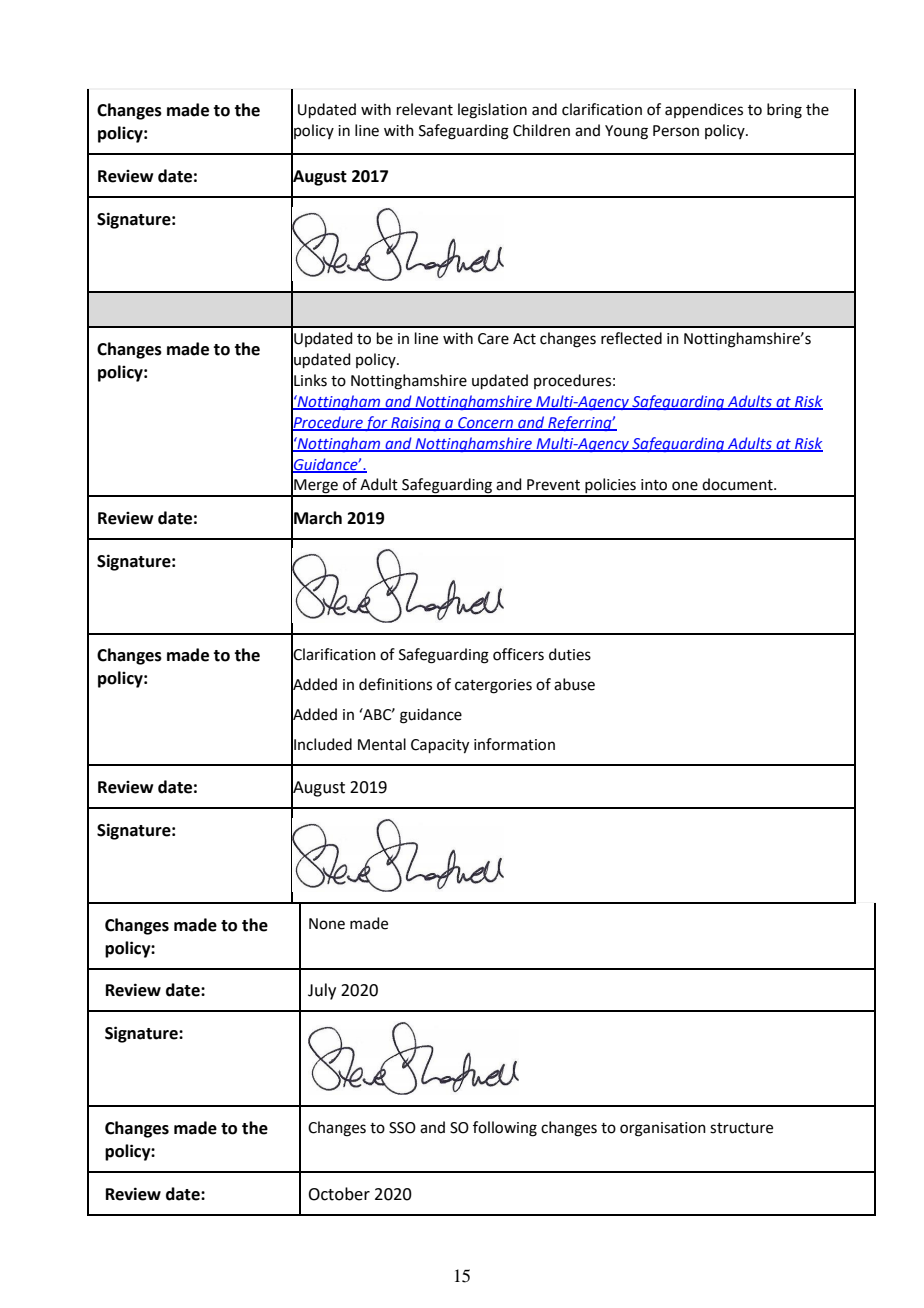 Image resolution: width=924 pixels, height=1308 pixels. What do you see at coordinates (514, 744) in the screenshot?
I see `information` at bounding box center [514, 744].
